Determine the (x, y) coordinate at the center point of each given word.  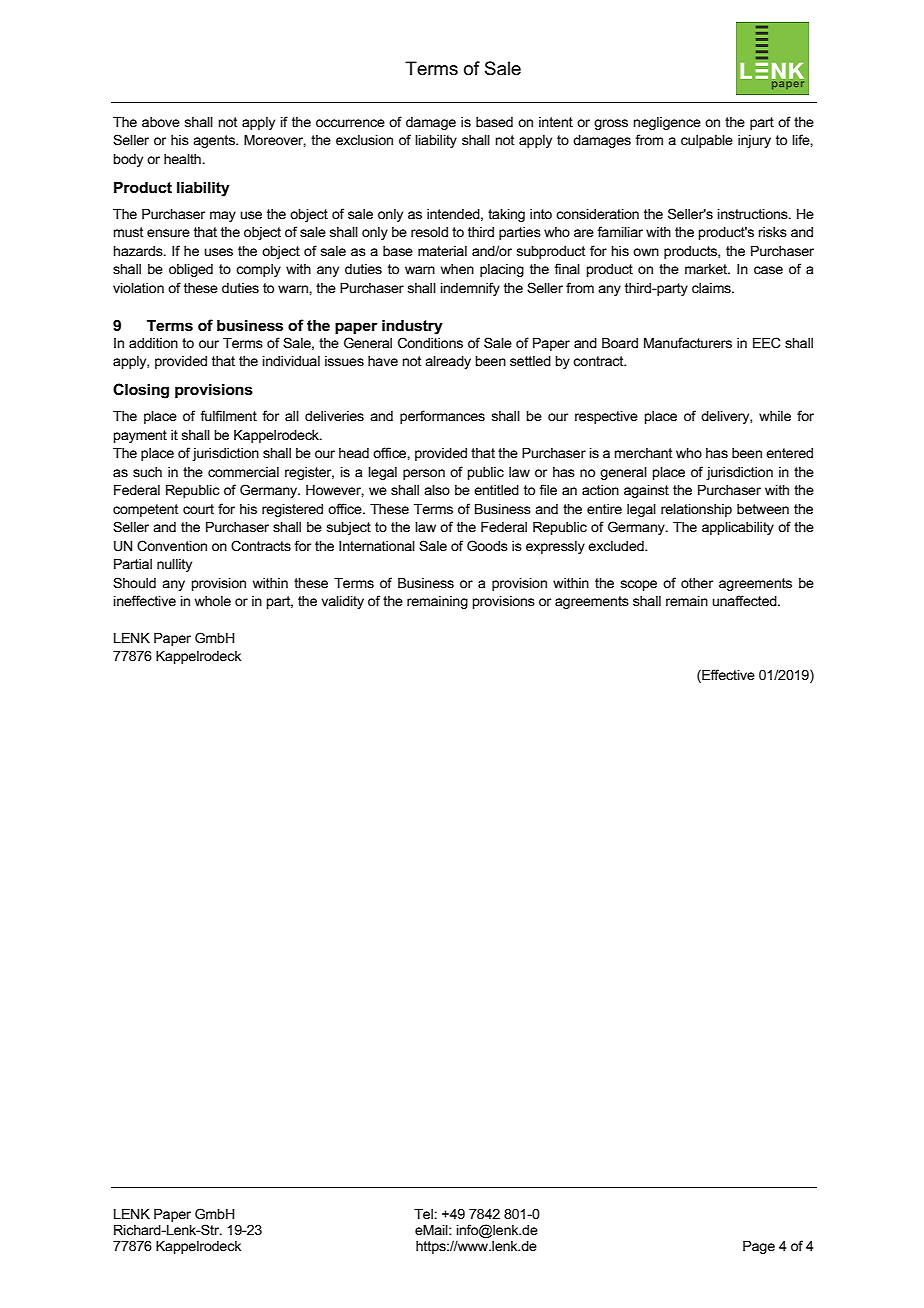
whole (213, 601)
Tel (423, 1214)
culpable (707, 141)
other (697, 583)
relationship (696, 510)
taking (506, 215)
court (198, 509)
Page (759, 1247)
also (437, 490)
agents (215, 141)
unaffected (745, 600)
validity (342, 602)
